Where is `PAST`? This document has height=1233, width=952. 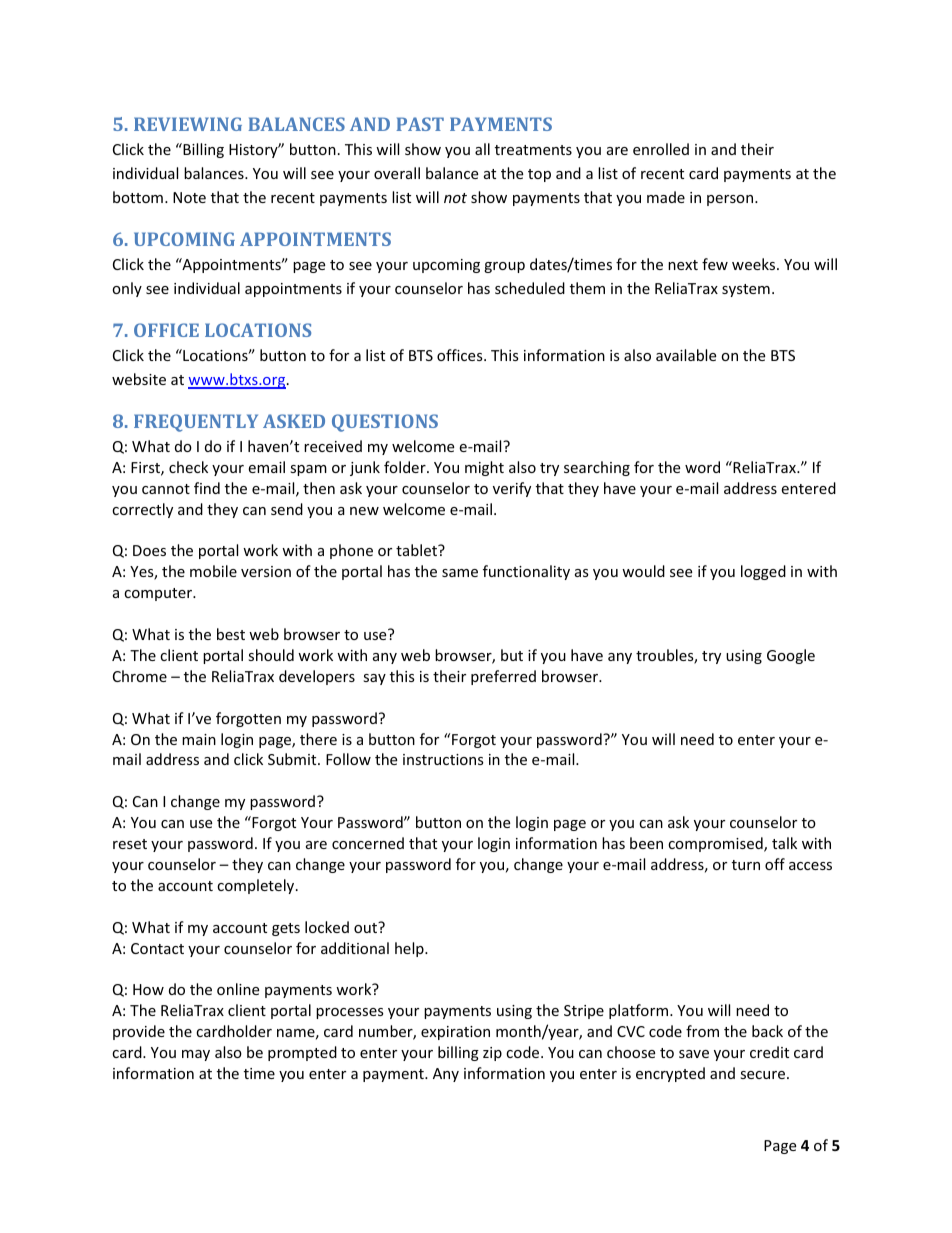 PAST is located at coordinates (420, 124).
